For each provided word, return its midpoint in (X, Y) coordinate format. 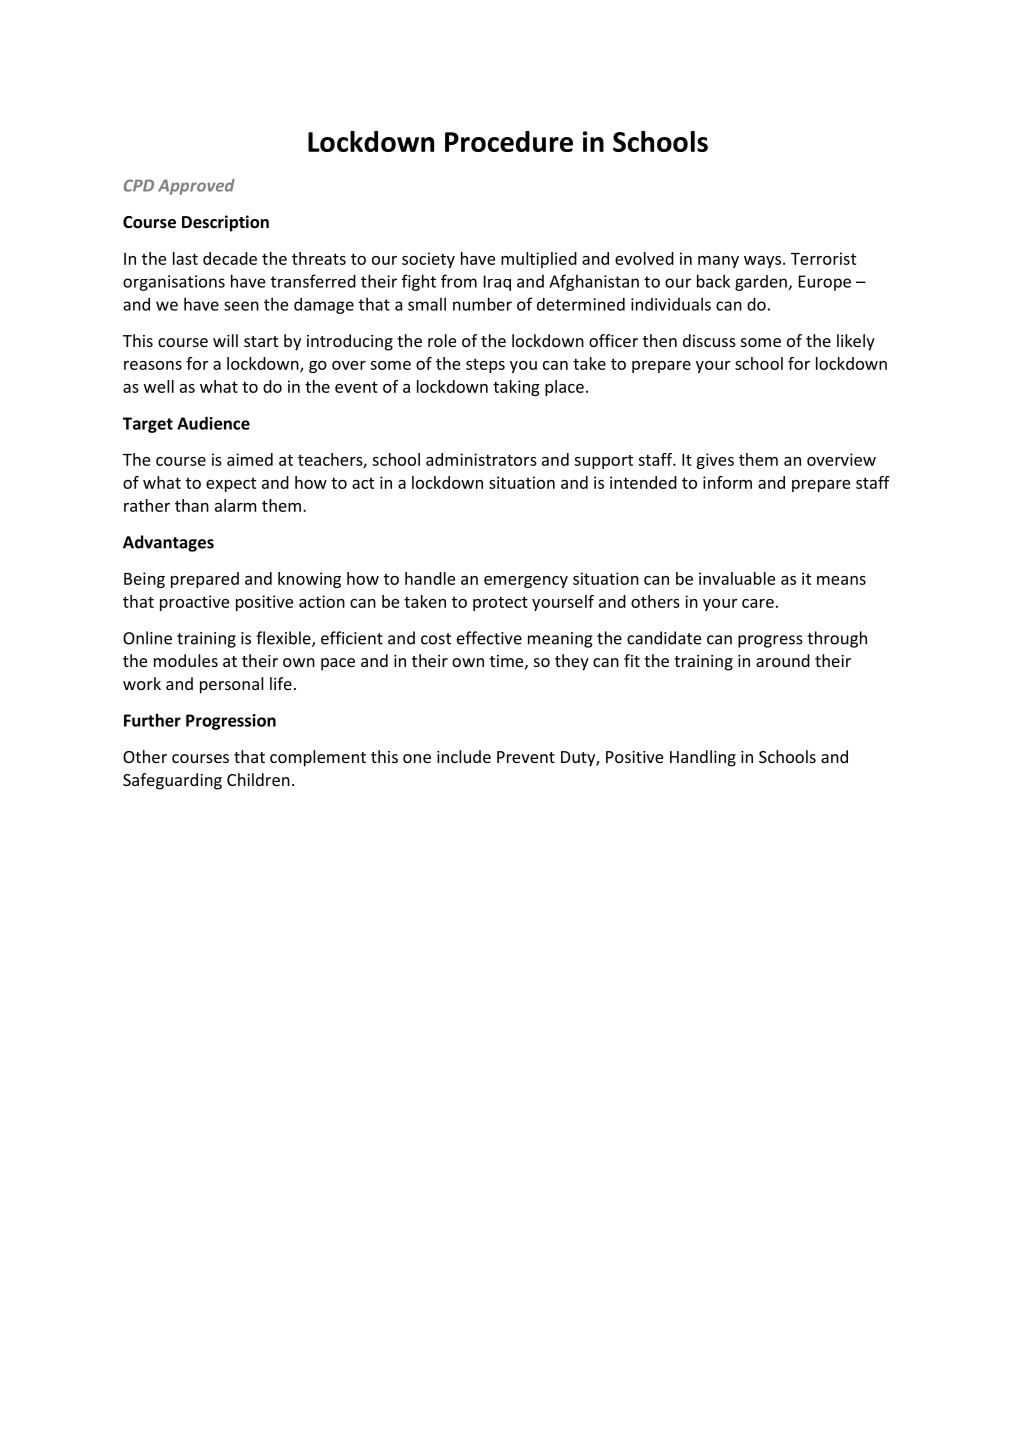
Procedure (509, 141)
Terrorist (823, 258)
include (464, 756)
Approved (196, 187)
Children (258, 779)
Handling (703, 758)
